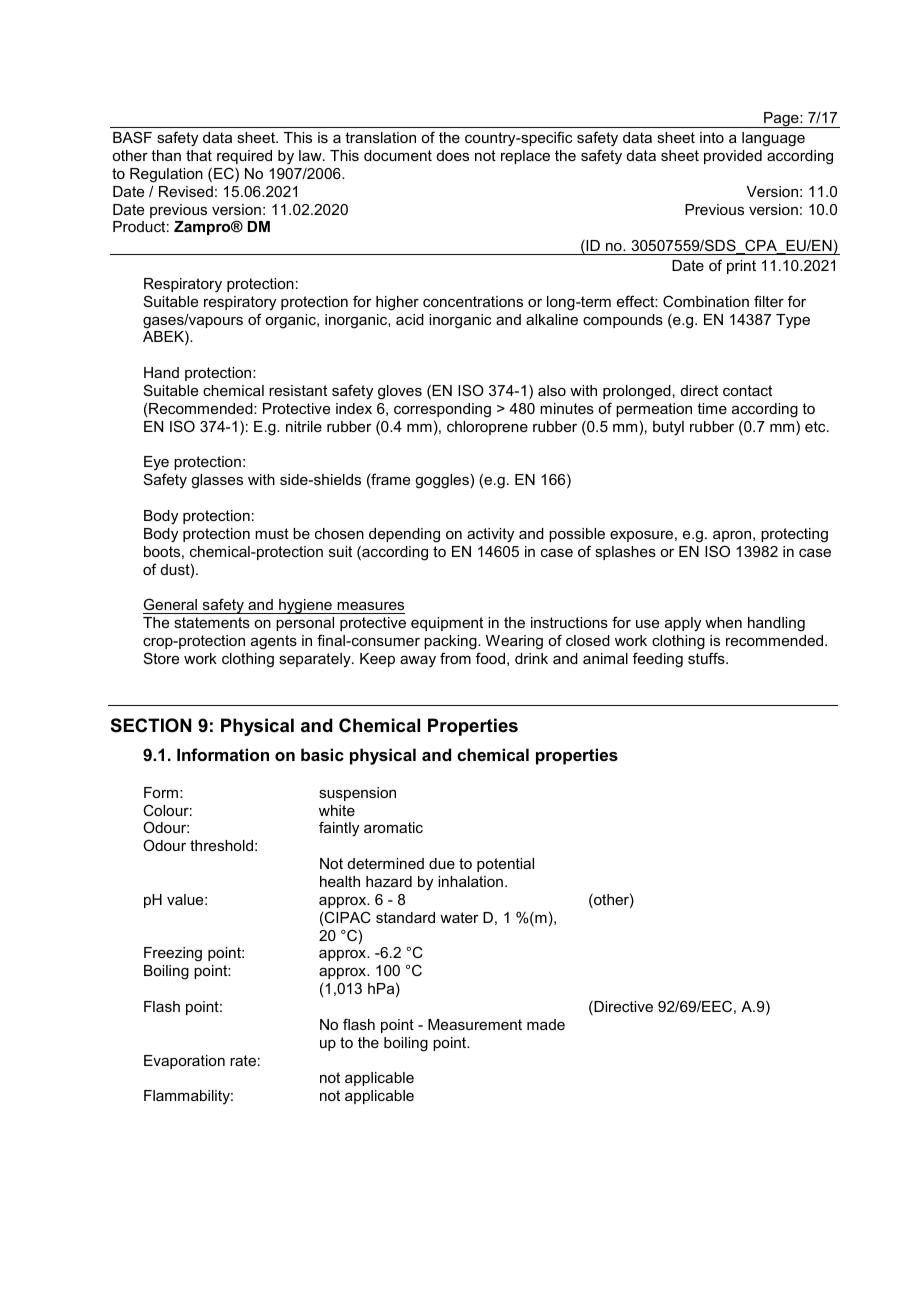  Describe the element at coordinates (707, 658) in the screenshot. I see `stuffs` at that location.
